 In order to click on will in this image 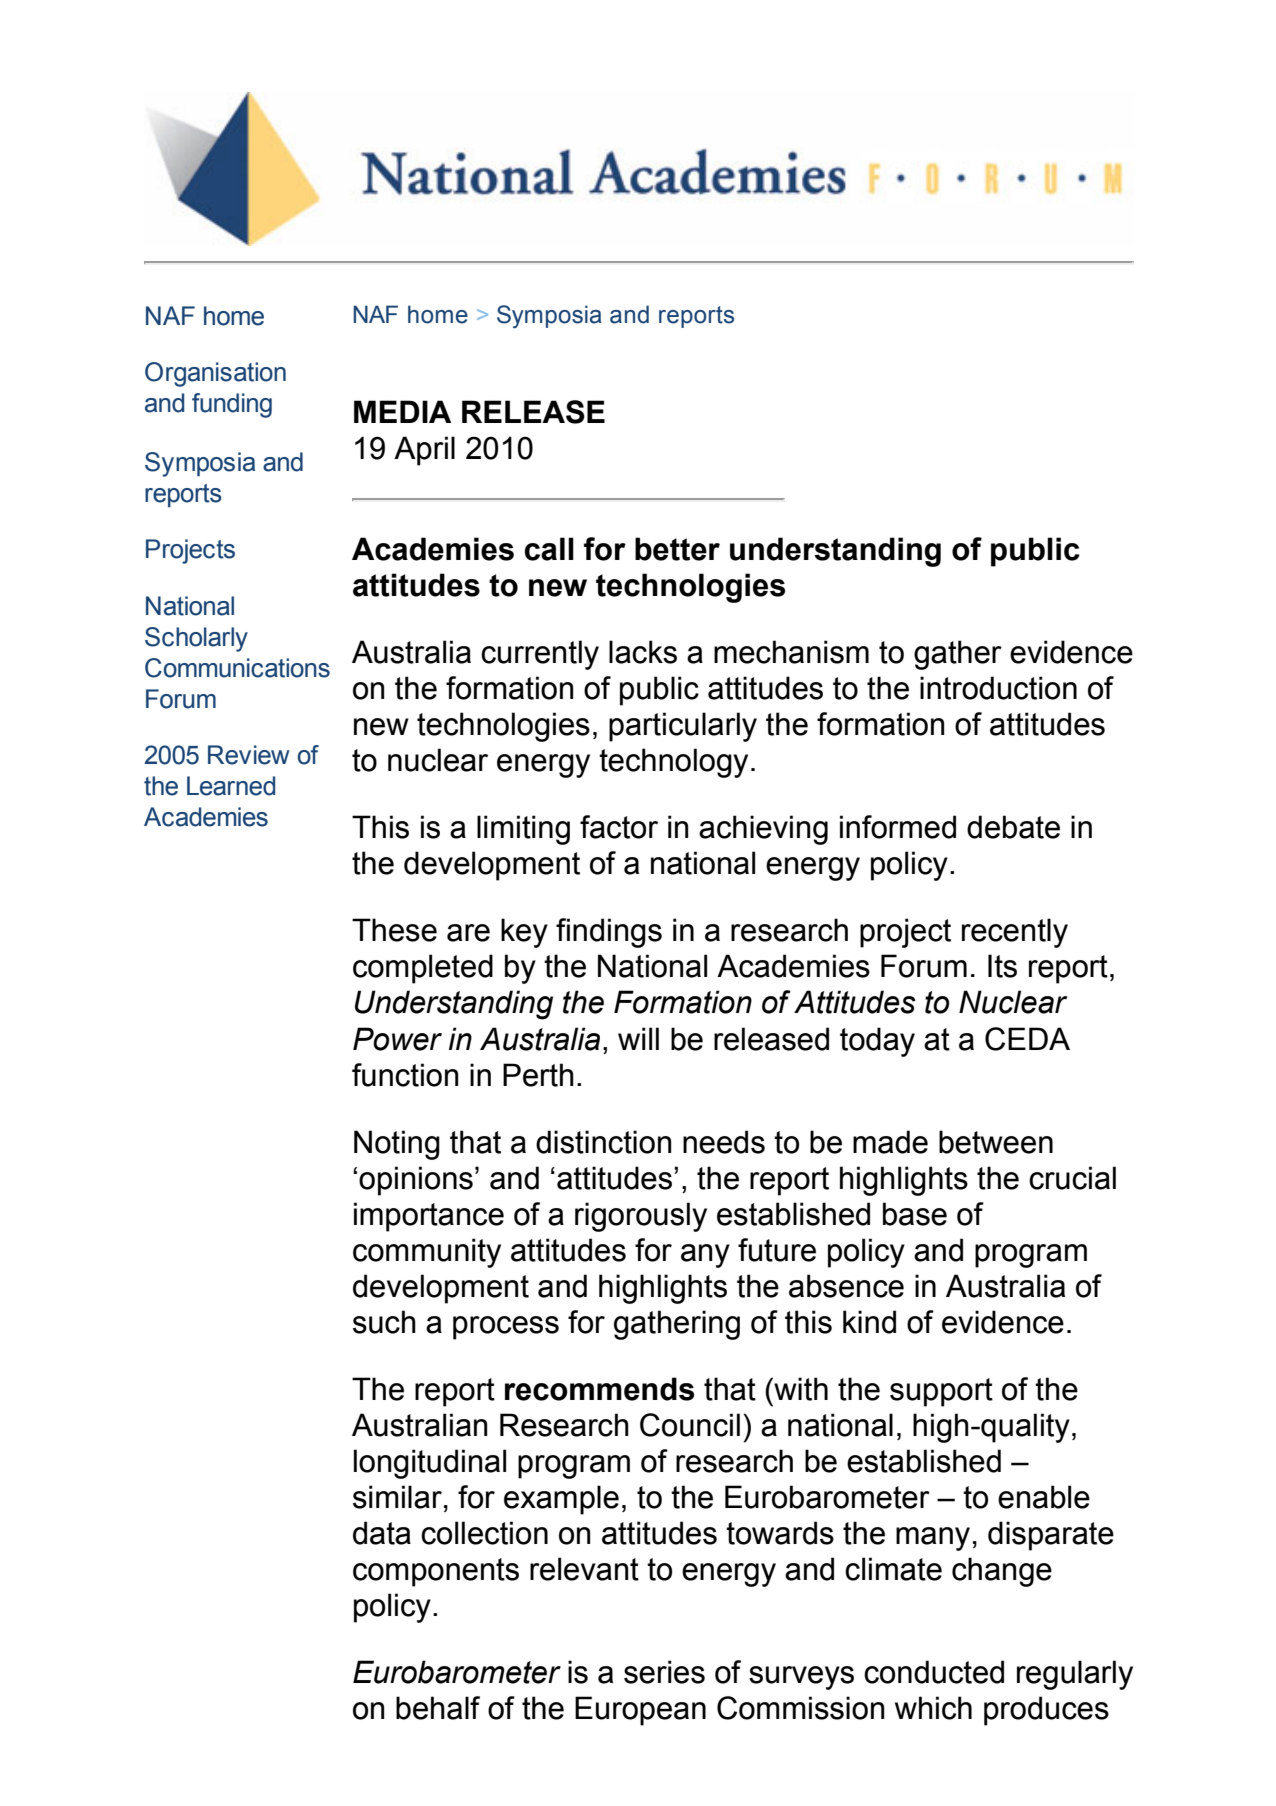, I will do `click(638, 1038)`.
